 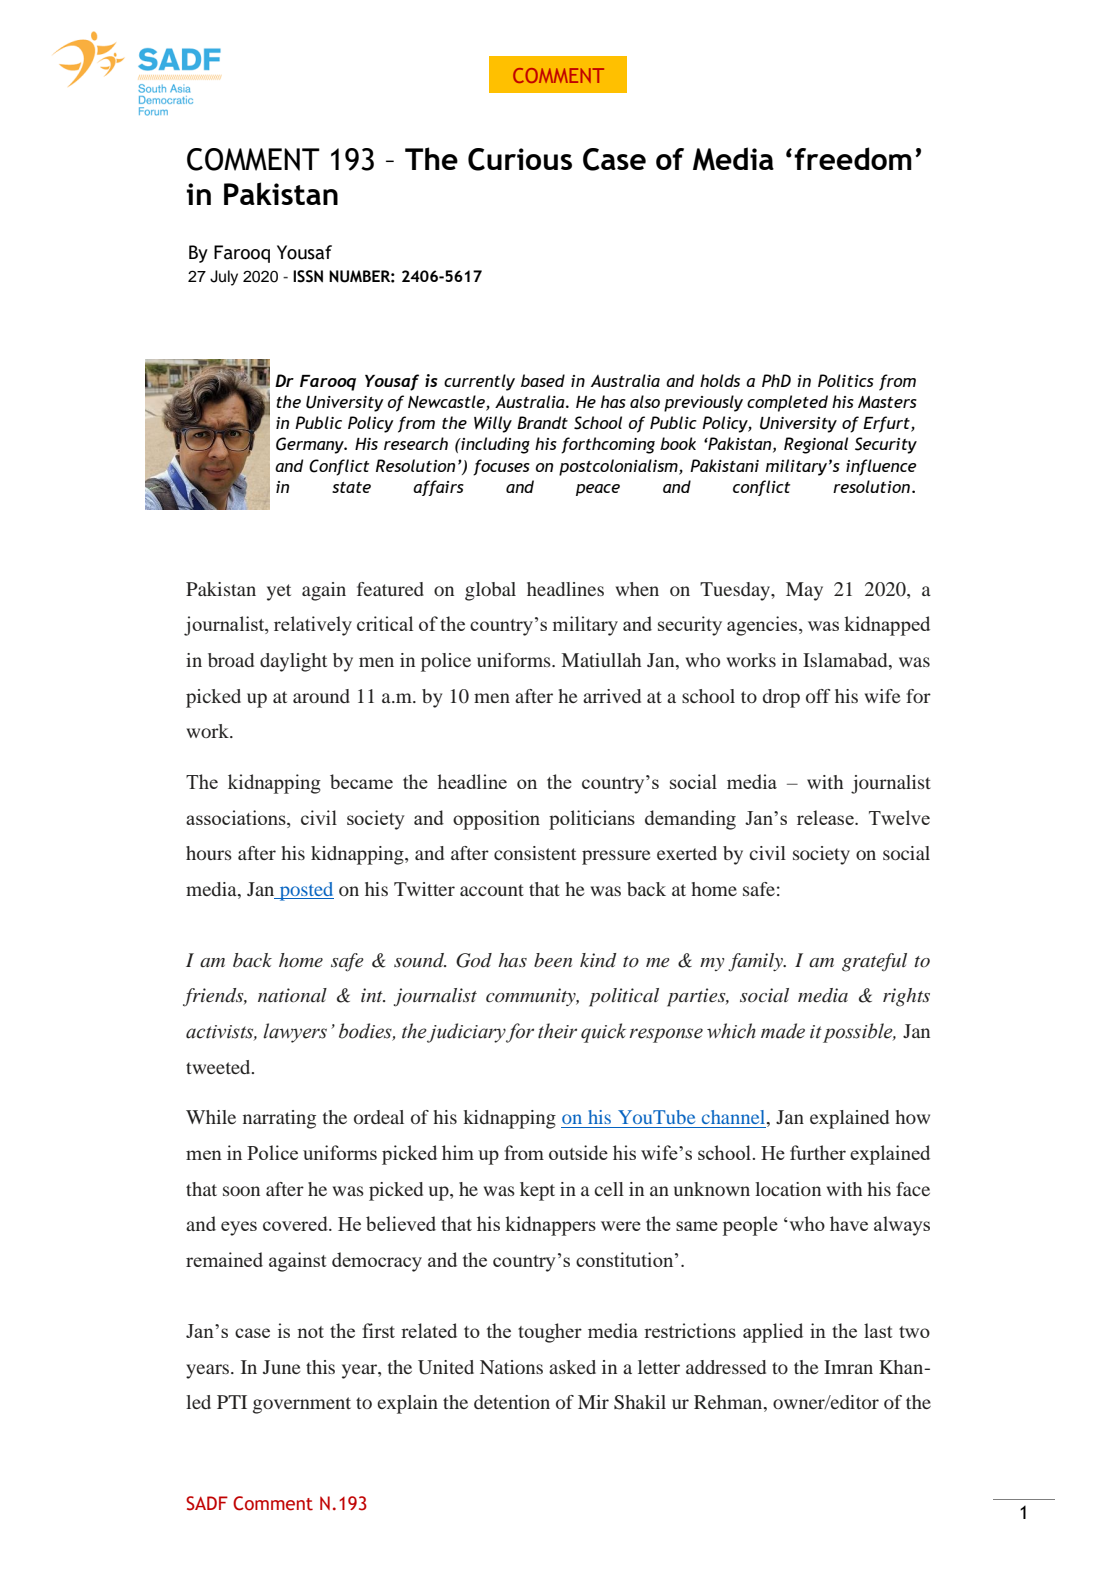 I want to click on grateful, so click(x=874, y=962).
